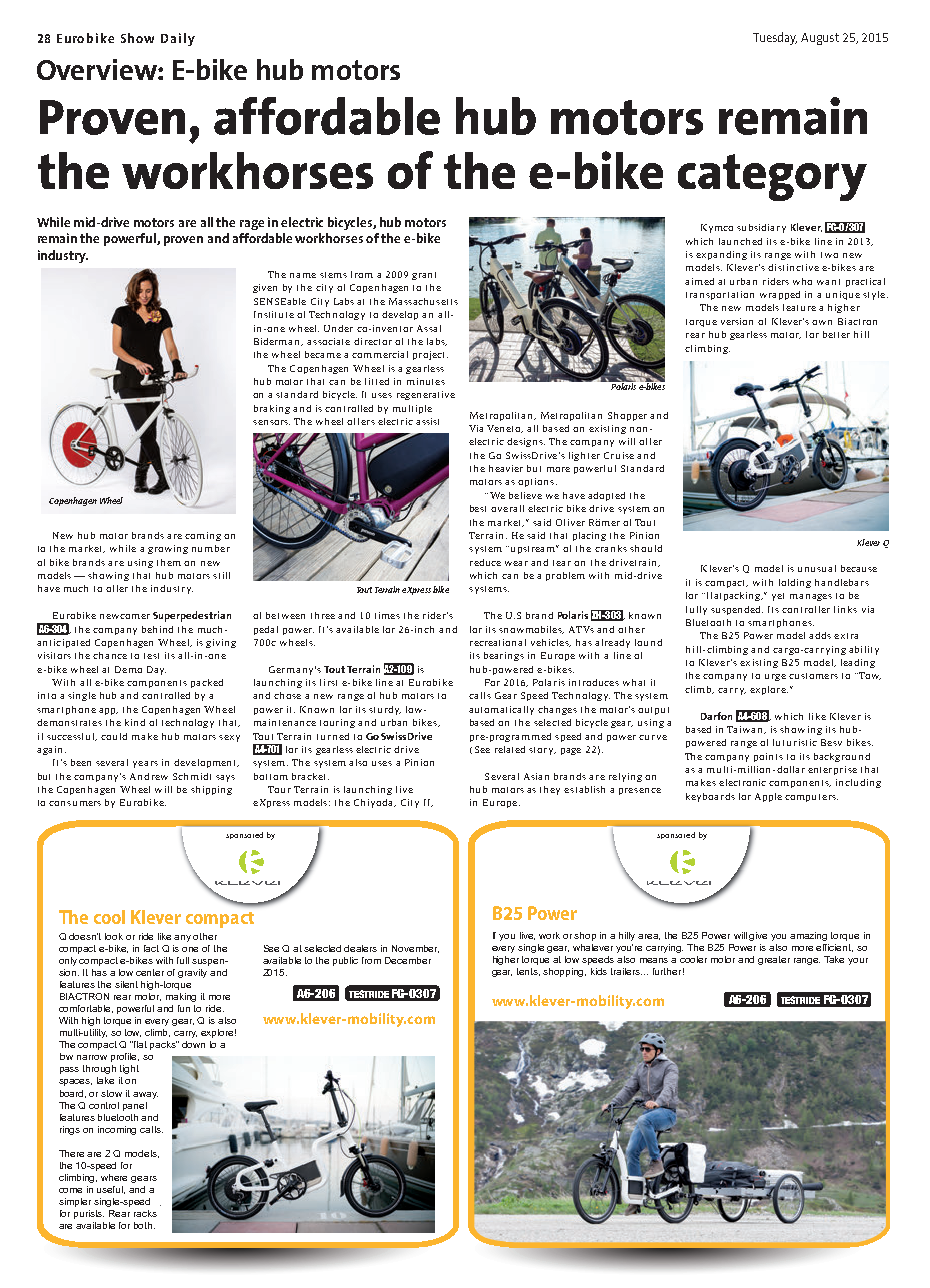 This document has height=1288, width=930. I want to click on Overview, so click(98, 69).
